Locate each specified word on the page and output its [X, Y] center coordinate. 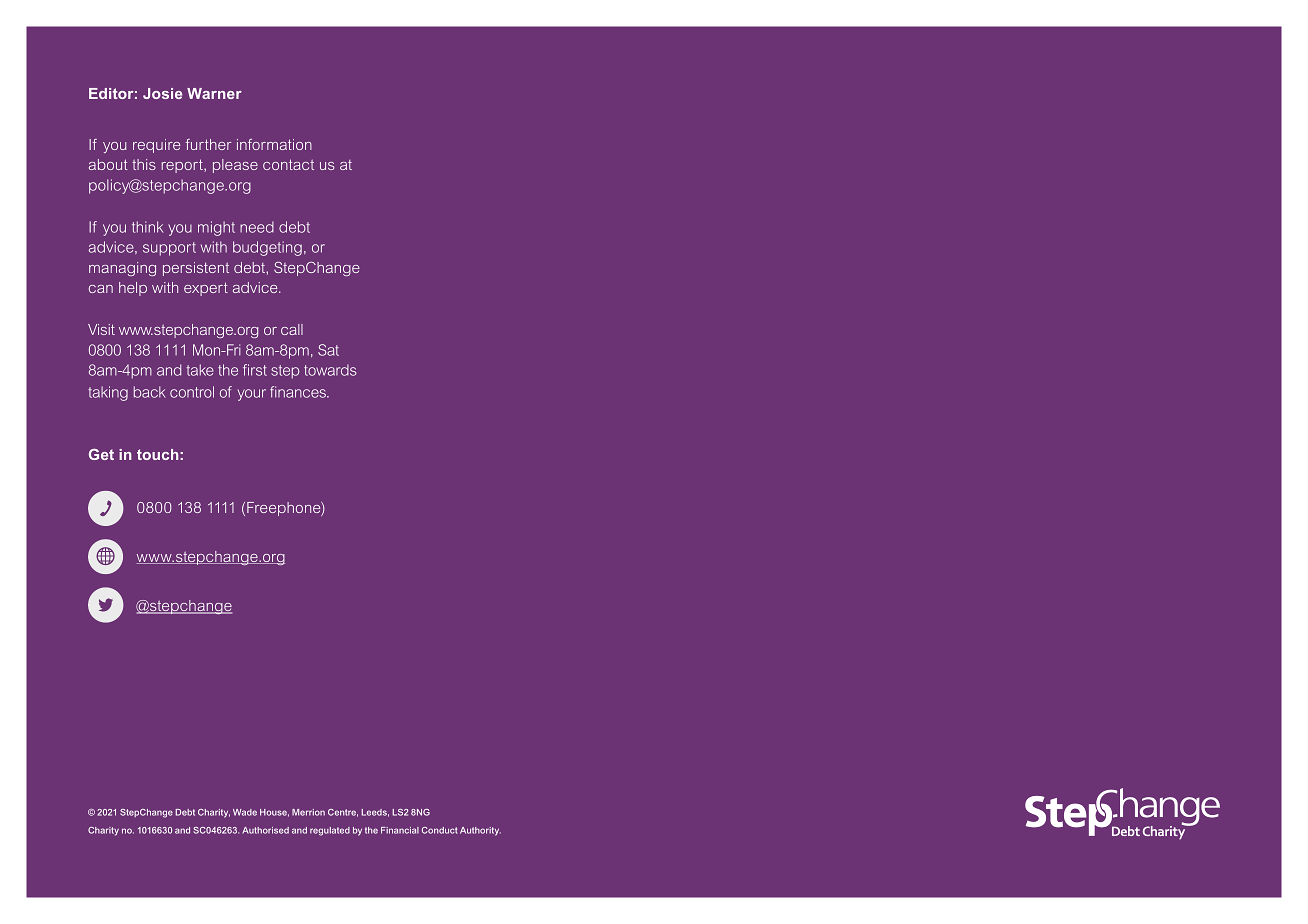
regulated [330, 831]
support [169, 249]
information [274, 144]
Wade [245, 812]
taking [108, 393]
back [150, 392]
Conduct [440, 830]
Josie [162, 93]
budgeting [267, 248]
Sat [328, 350]
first [255, 370]
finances [299, 392]
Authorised [265, 830]
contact [288, 164]
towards [330, 370]
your [252, 395]
